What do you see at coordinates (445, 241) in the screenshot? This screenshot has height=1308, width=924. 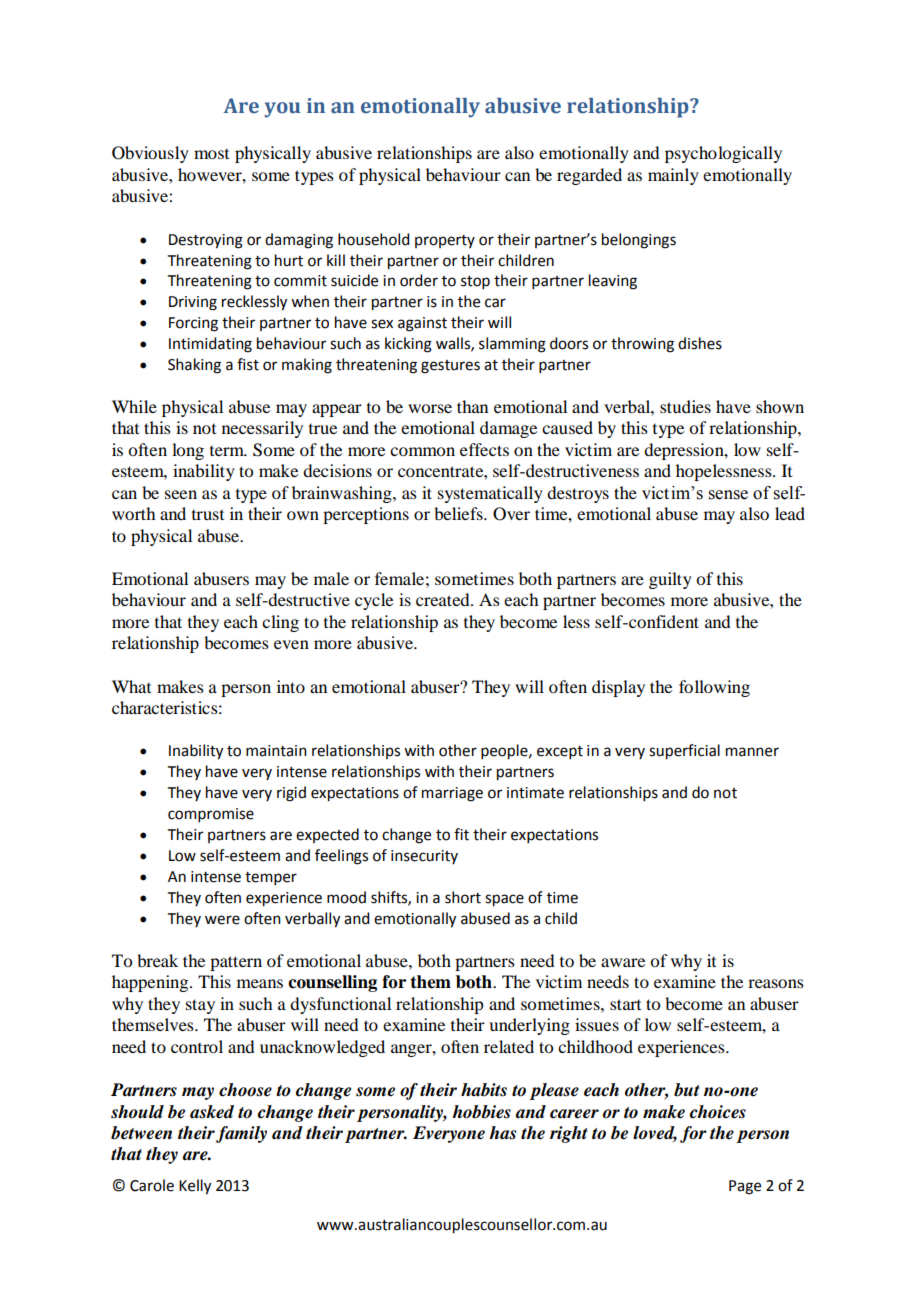 I see `property` at bounding box center [445, 241].
